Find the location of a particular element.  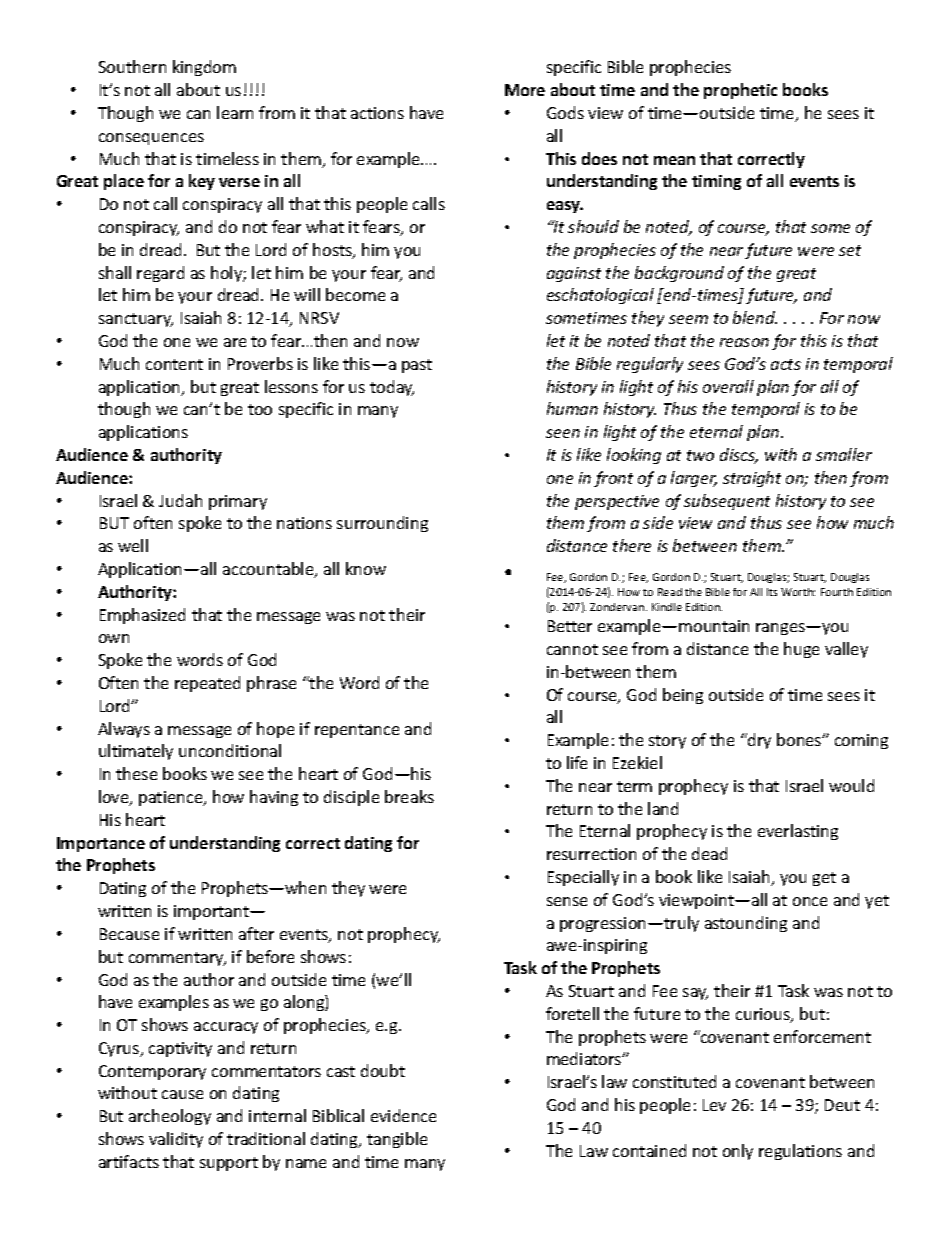

surrounding is located at coordinates (382, 524).
